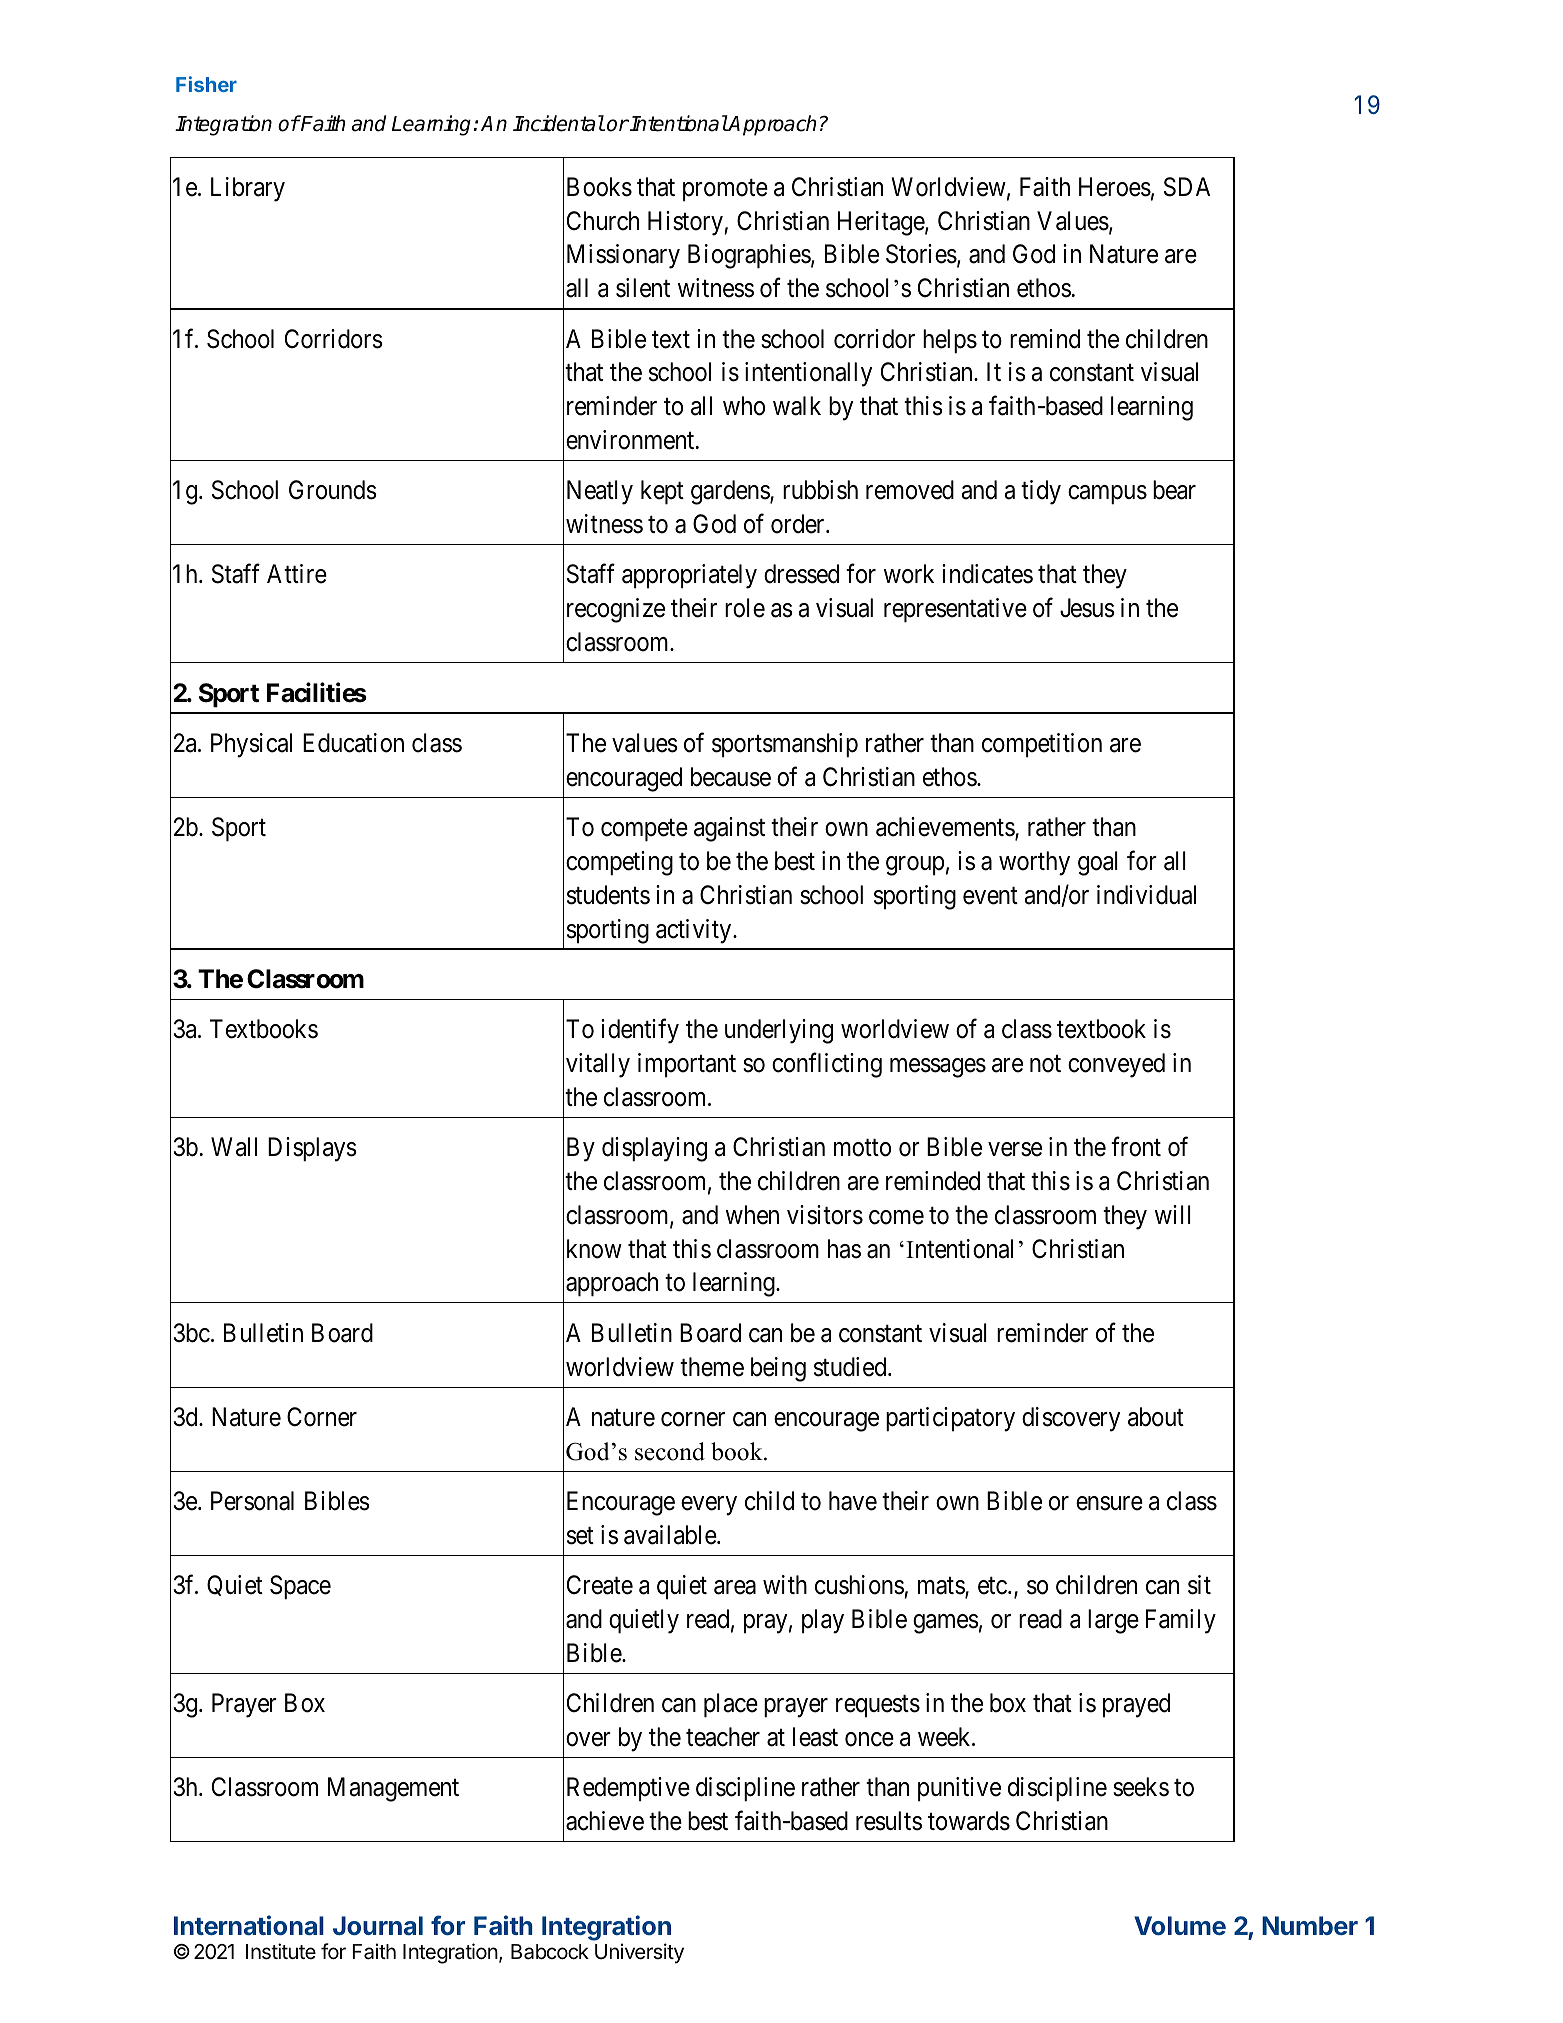  What do you see at coordinates (378, 1925) in the screenshot?
I see `Journal` at bounding box center [378, 1925].
